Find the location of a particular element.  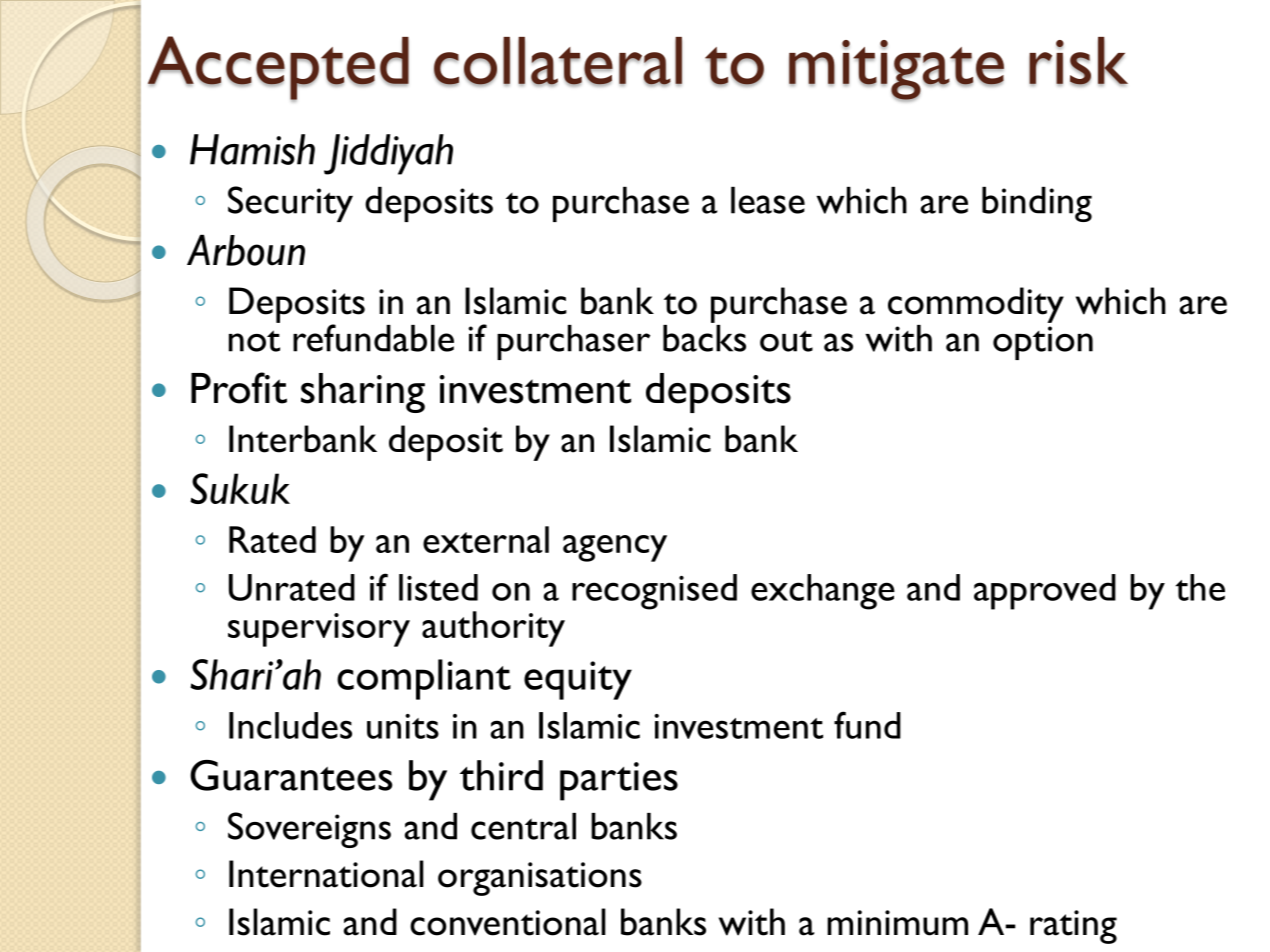

approved is located at coordinates (1045, 592).
